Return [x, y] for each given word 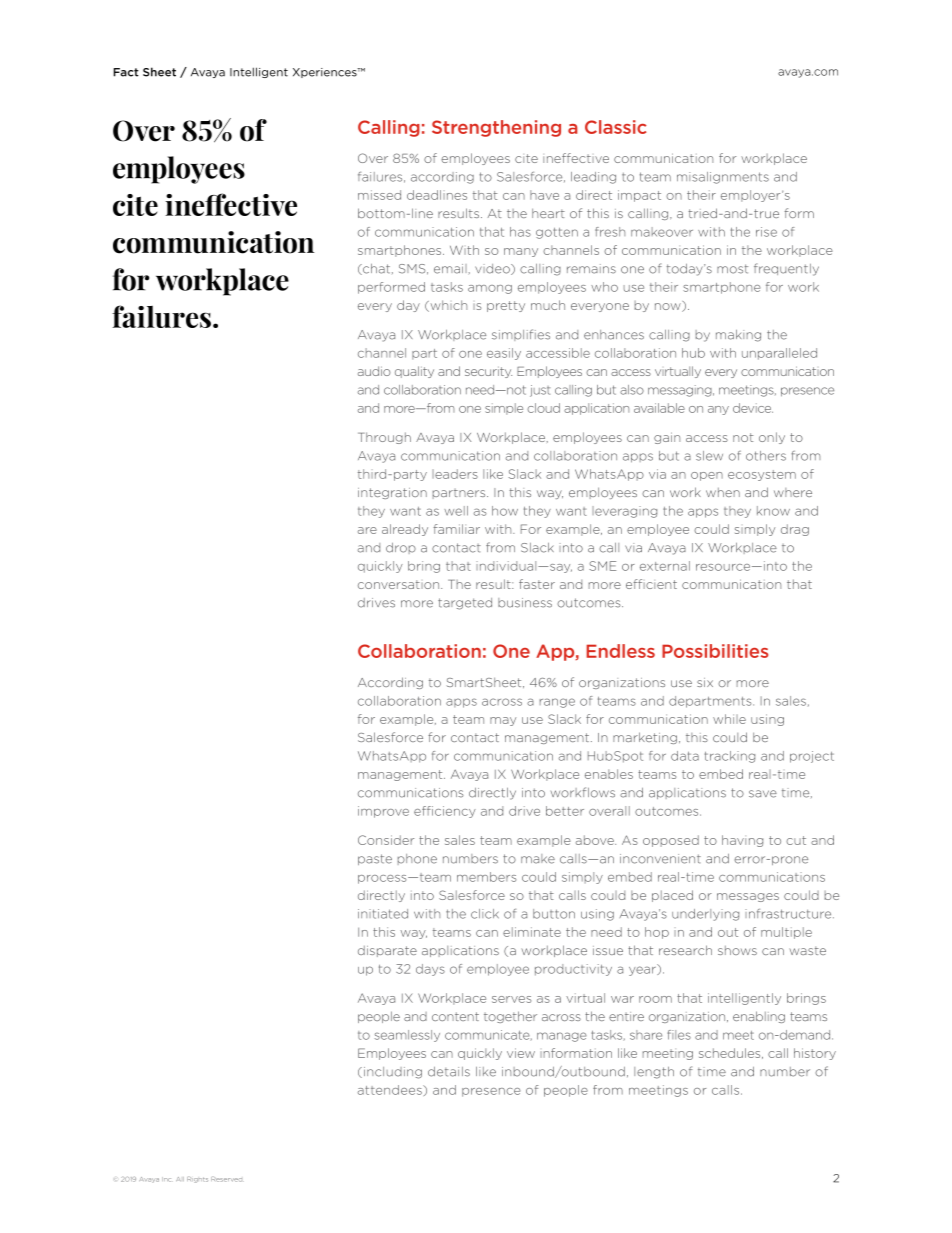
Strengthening [496, 128]
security [488, 372]
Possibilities [715, 651]
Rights [197, 1180]
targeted [465, 604]
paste [375, 859]
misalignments [723, 178]
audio [374, 371]
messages [748, 897]
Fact [126, 72]
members [486, 877]
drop [401, 548]
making [738, 336]
